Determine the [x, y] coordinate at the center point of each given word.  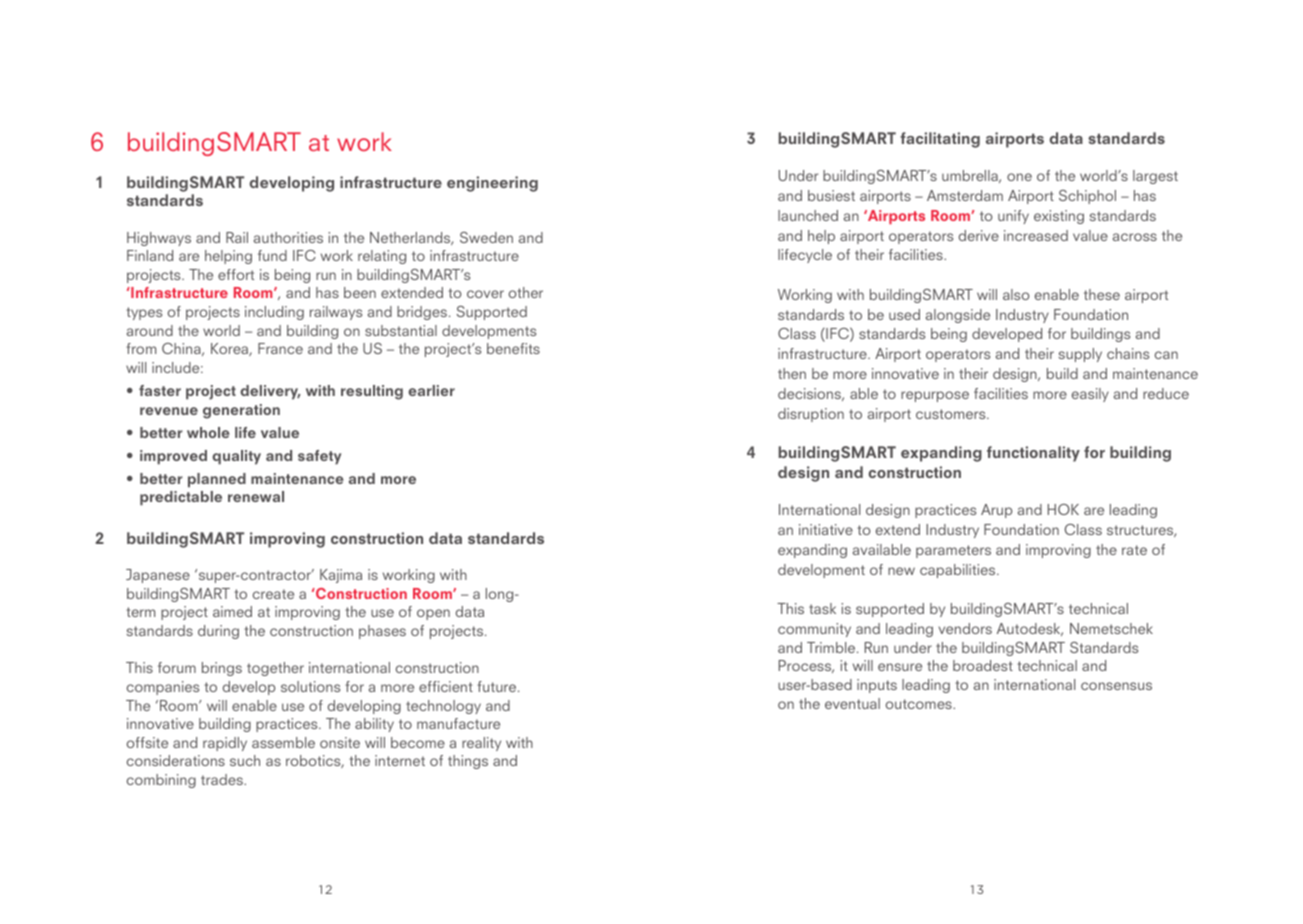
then [792, 373]
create [273, 594]
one [1019, 177]
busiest [831, 195]
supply [1080, 355]
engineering [492, 184]
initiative [826, 529]
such [245, 760]
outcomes [920, 704]
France [280, 348]
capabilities [959, 571]
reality [481, 744]
